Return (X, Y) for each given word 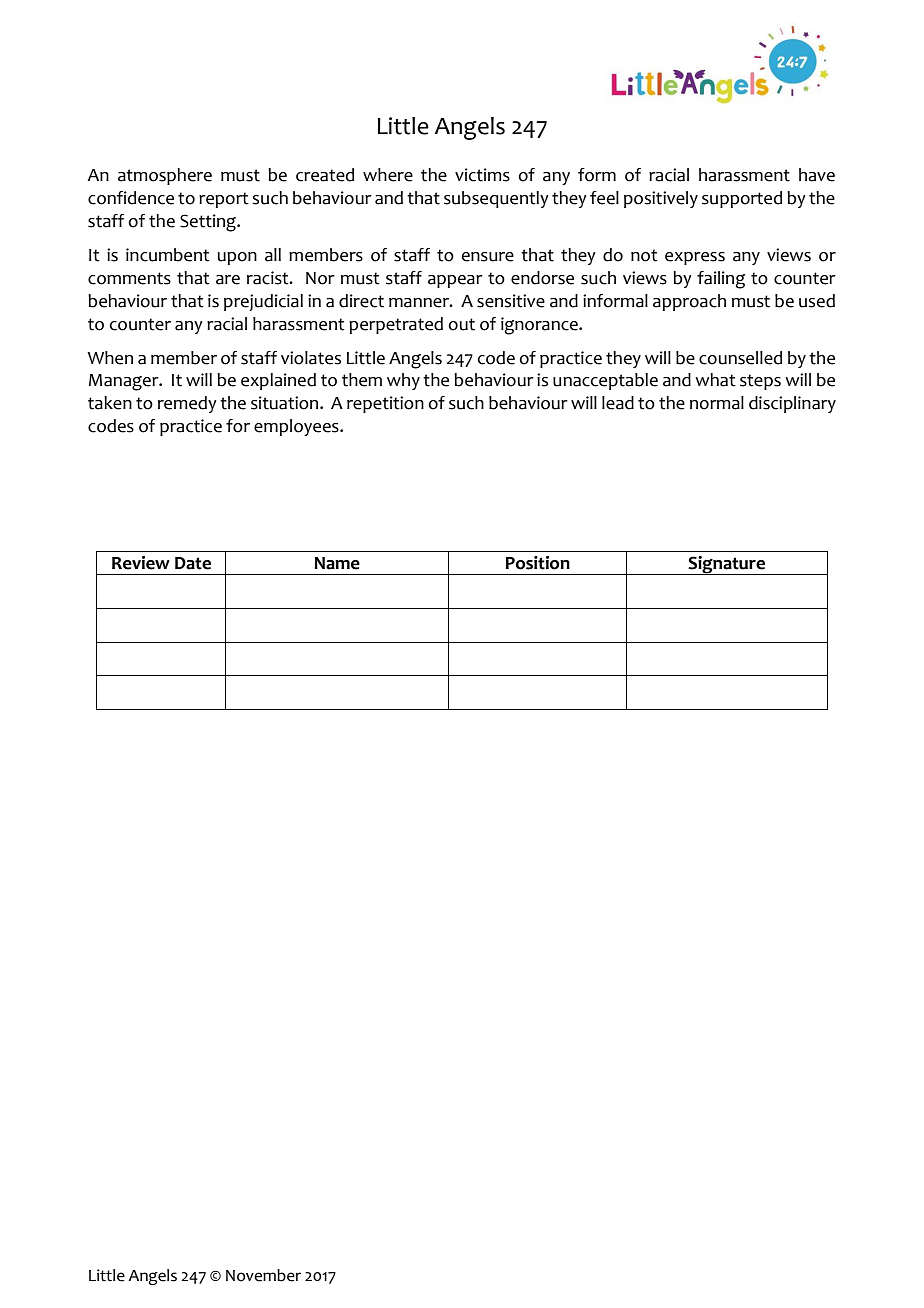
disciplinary (792, 404)
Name (337, 563)
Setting (209, 223)
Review (141, 563)
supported (742, 199)
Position (538, 563)
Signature (727, 565)
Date (193, 563)
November (263, 1275)
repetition (385, 404)
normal (717, 403)
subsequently (496, 199)
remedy (187, 404)
